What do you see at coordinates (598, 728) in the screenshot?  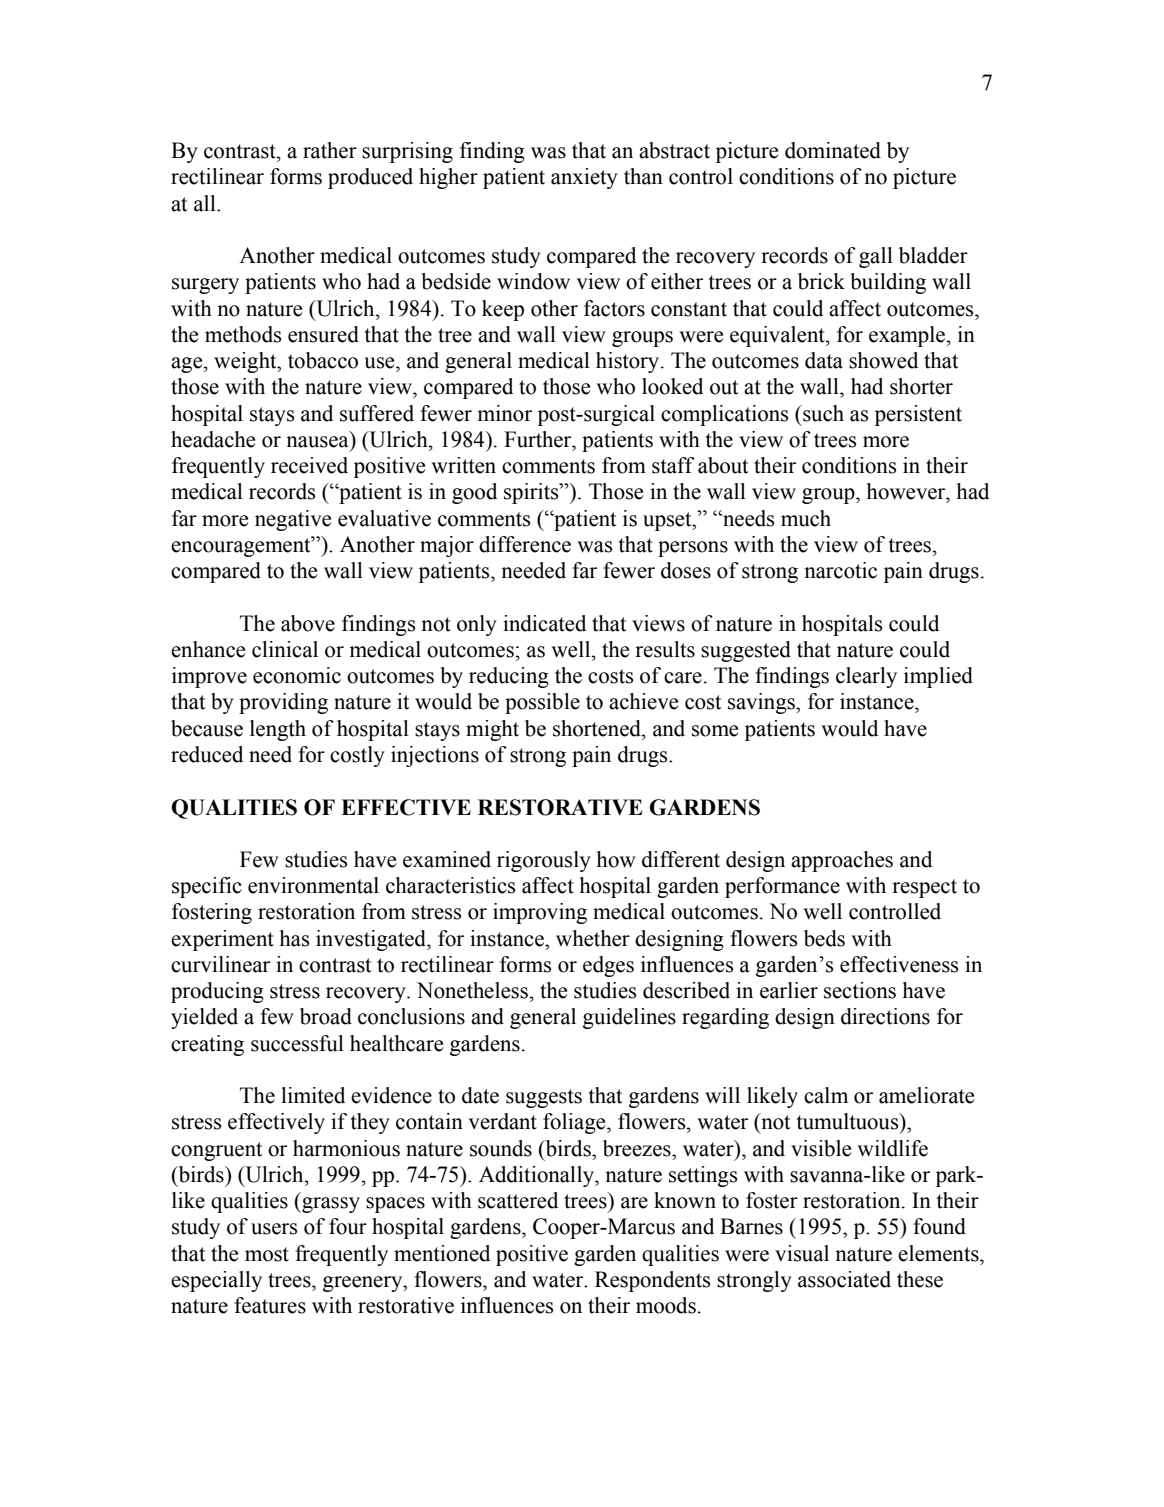 I see `shortened` at bounding box center [598, 728].
